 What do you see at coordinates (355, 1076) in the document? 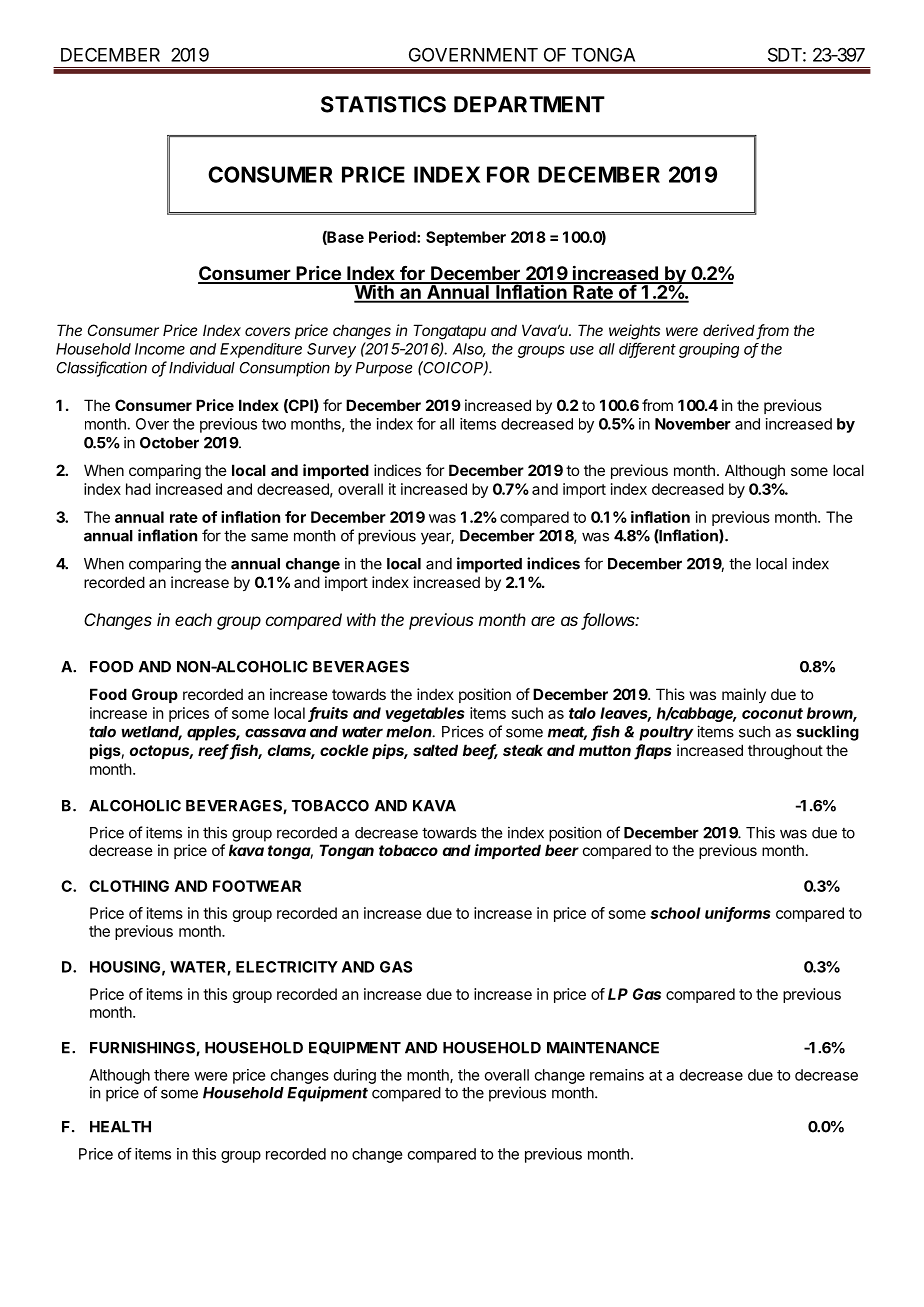
I see `during` at bounding box center [355, 1076].
